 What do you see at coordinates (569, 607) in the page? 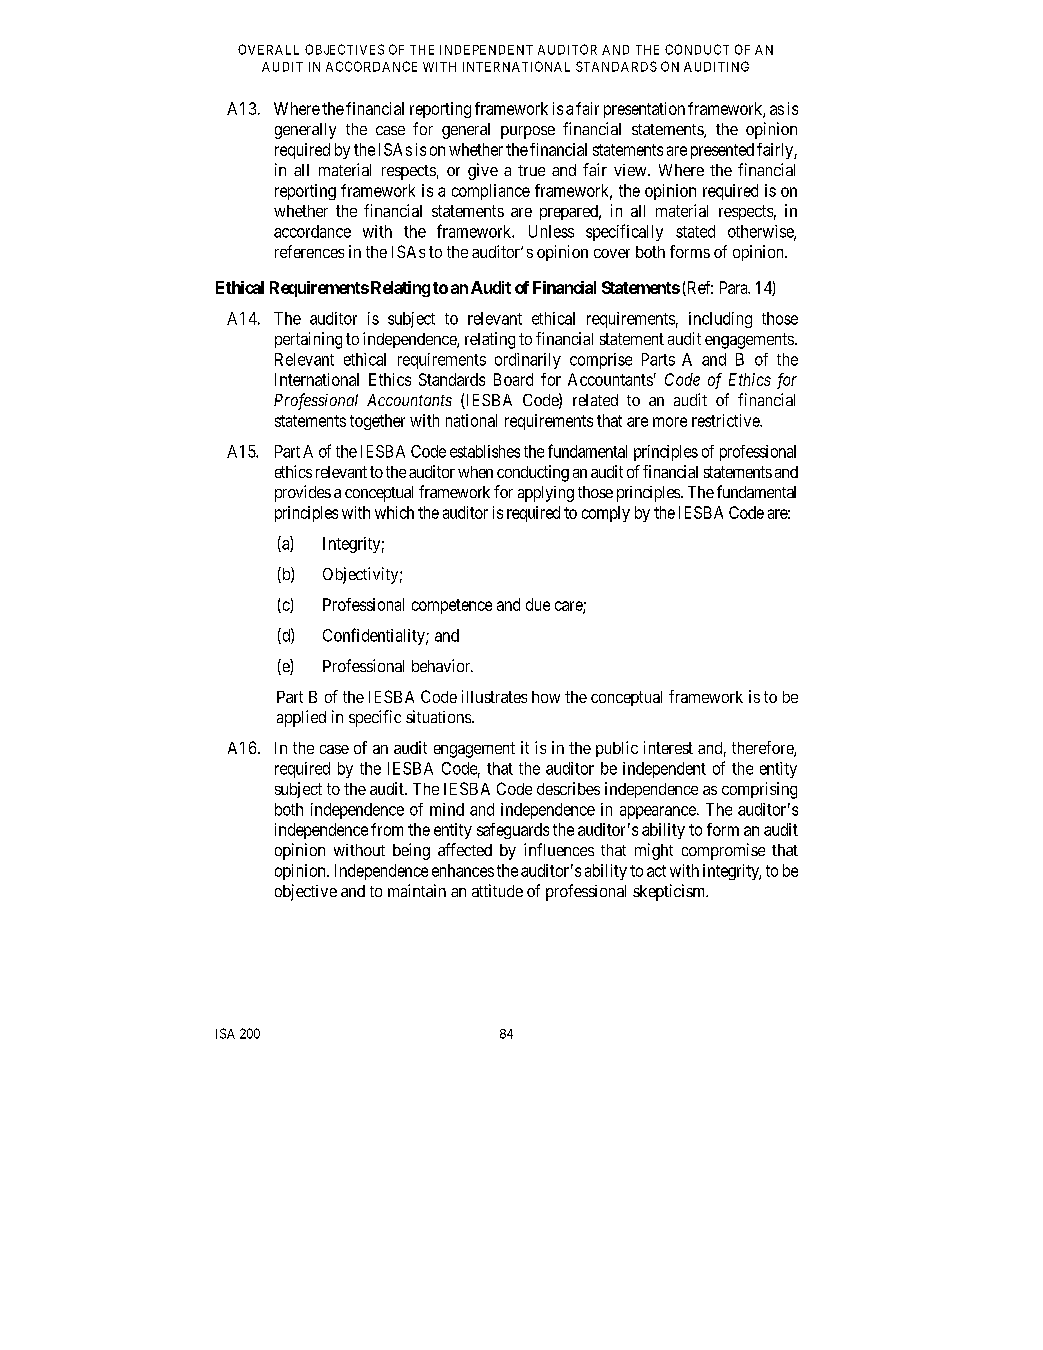
I see `care` at bounding box center [569, 607].
